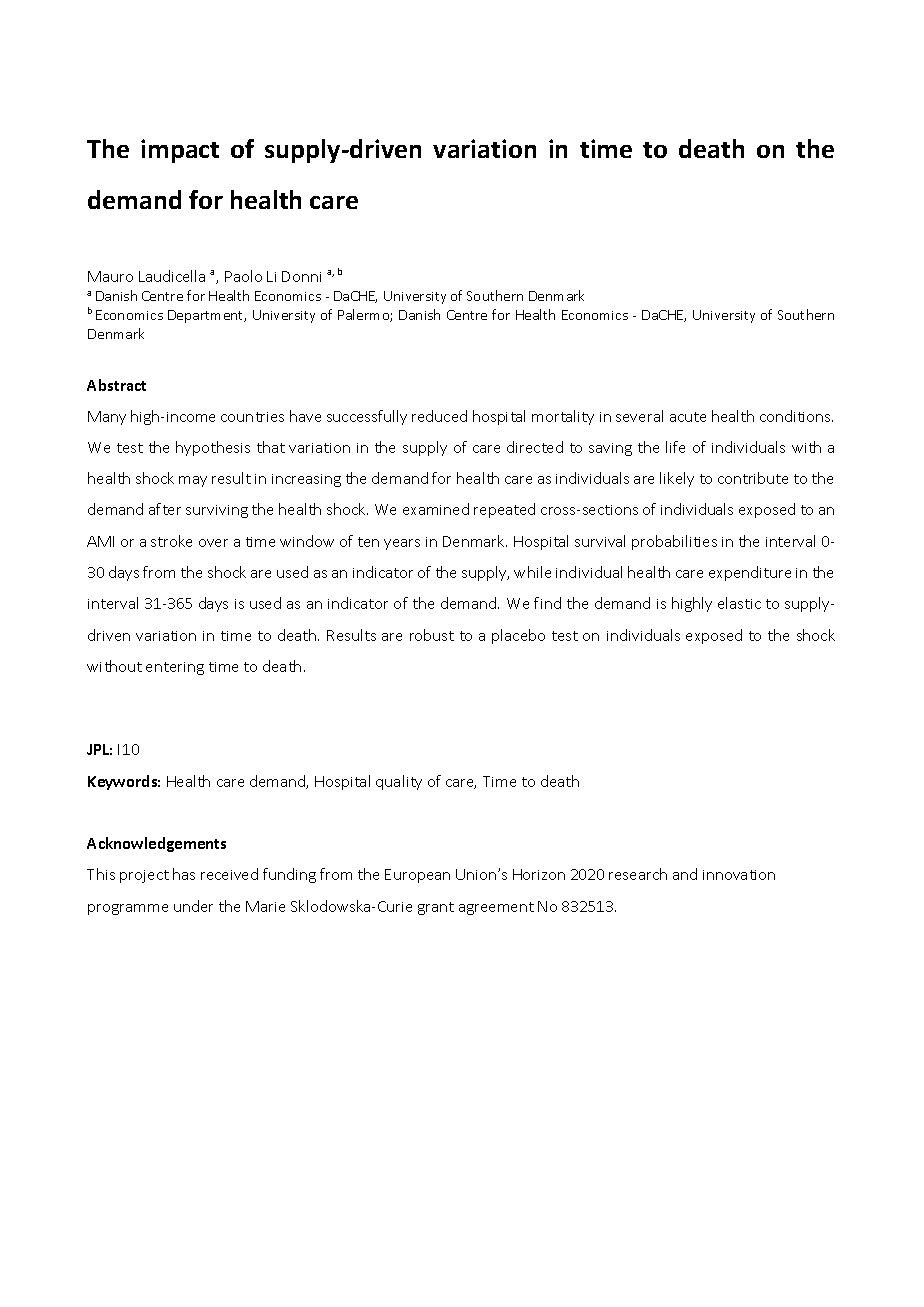  Describe the element at coordinates (171, 541) in the image. I see `stroke` at that location.
